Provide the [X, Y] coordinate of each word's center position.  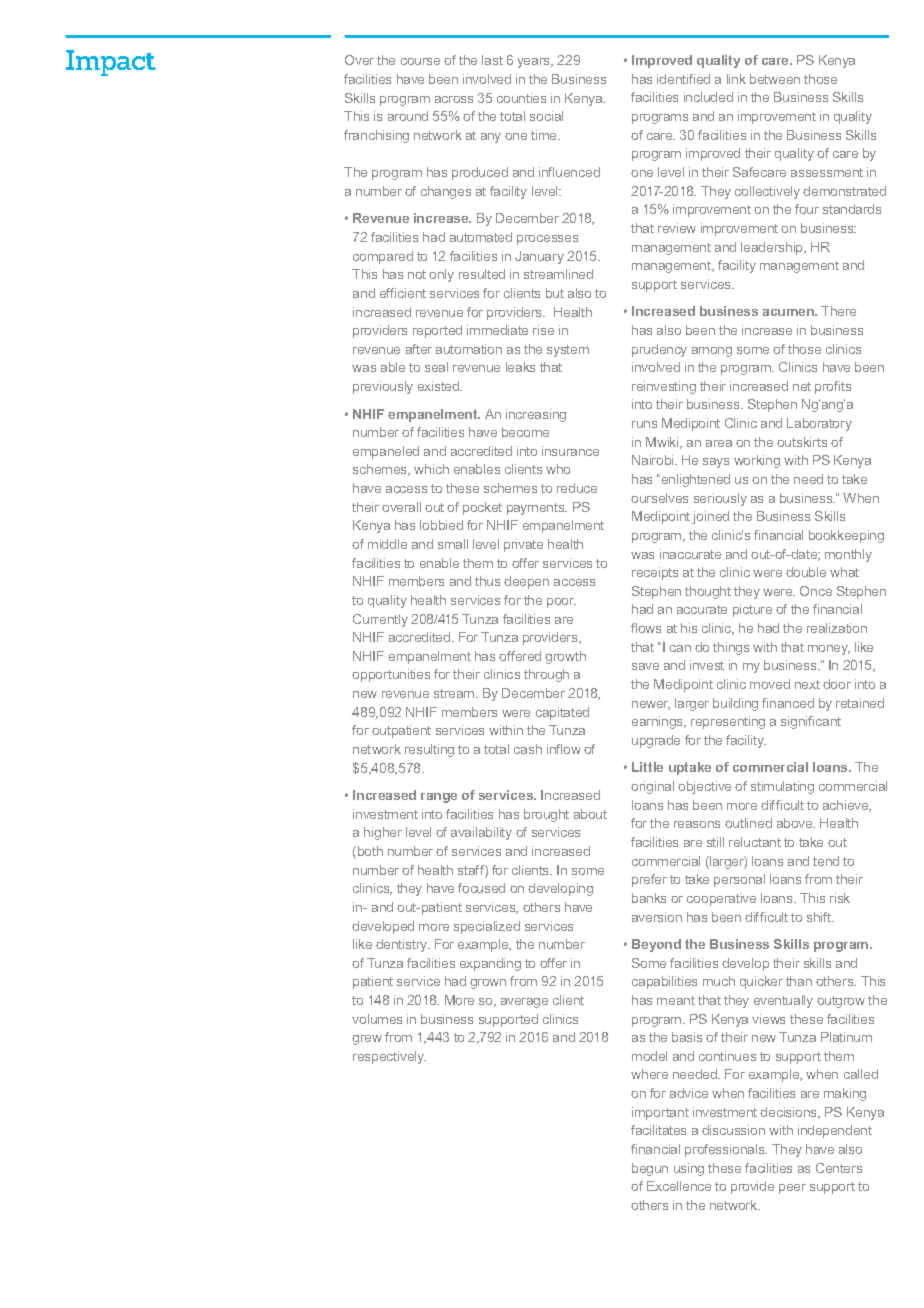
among [712, 352]
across [454, 99]
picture [752, 610]
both [370, 851]
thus [487, 581]
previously [383, 387]
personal [739, 880]
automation [469, 349]
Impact [111, 63]
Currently [380, 620]
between [775, 79]
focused [481, 888]
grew [367, 1040]
